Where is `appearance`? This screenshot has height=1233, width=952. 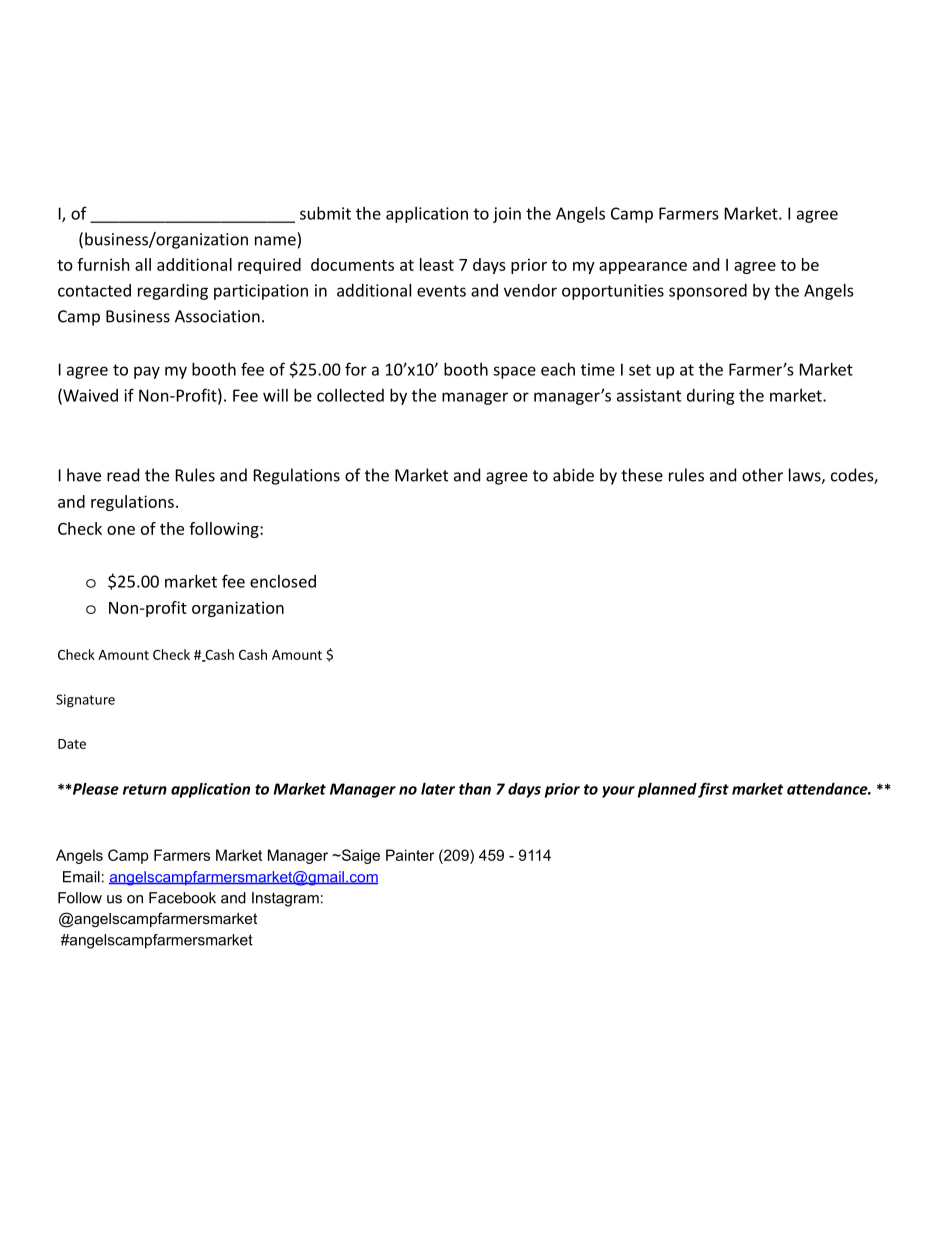 appearance is located at coordinates (643, 268).
